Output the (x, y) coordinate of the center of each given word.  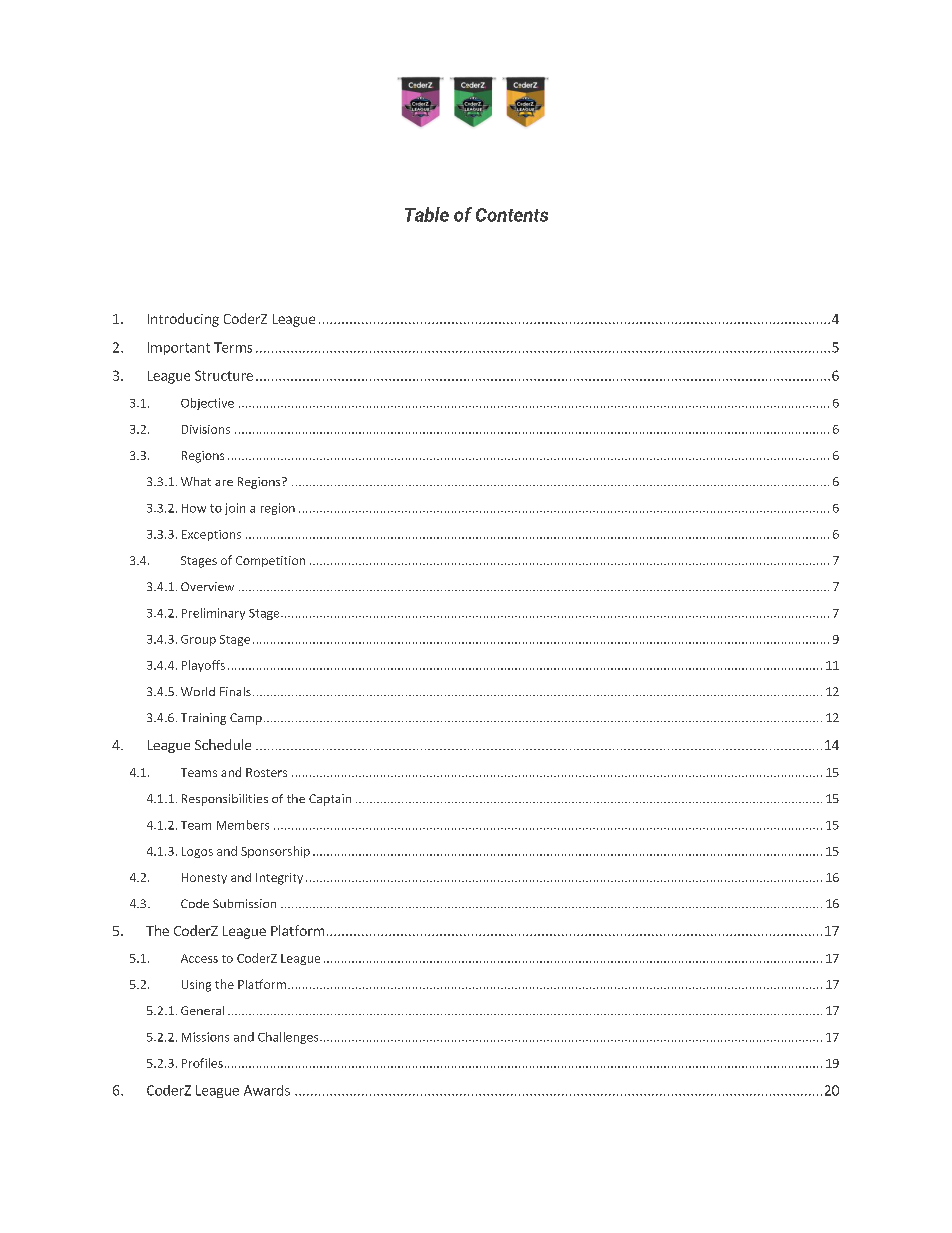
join (235, 509)
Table (427, 214)
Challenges (289, 1038)
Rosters (266, 772)
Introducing (183, 320)
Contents (512, 215)
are (224, 483)
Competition (270, 561)
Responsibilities (225, 800)
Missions (205, 1037)
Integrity (279, 879)
